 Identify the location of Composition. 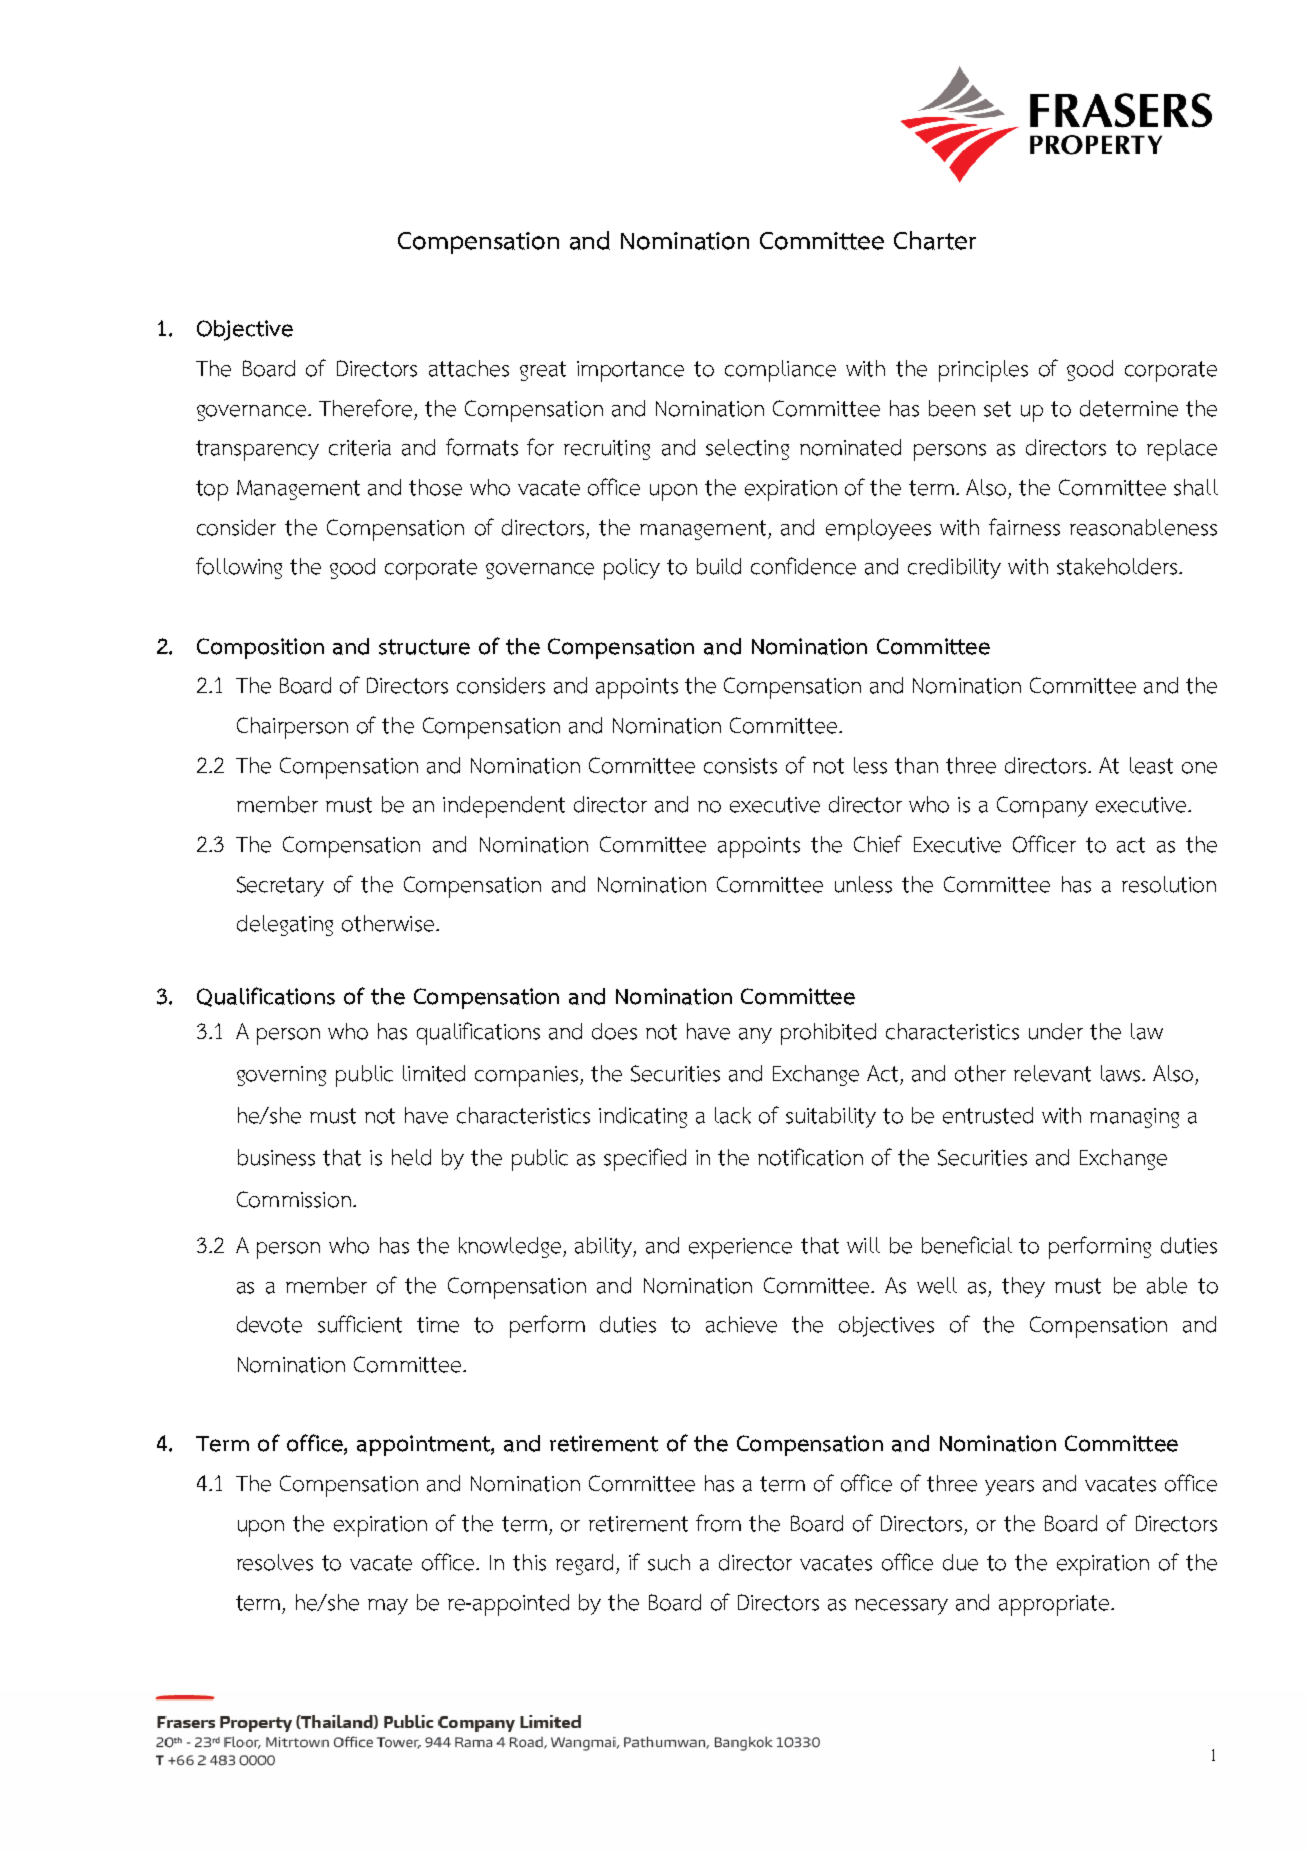
(260, 648).
